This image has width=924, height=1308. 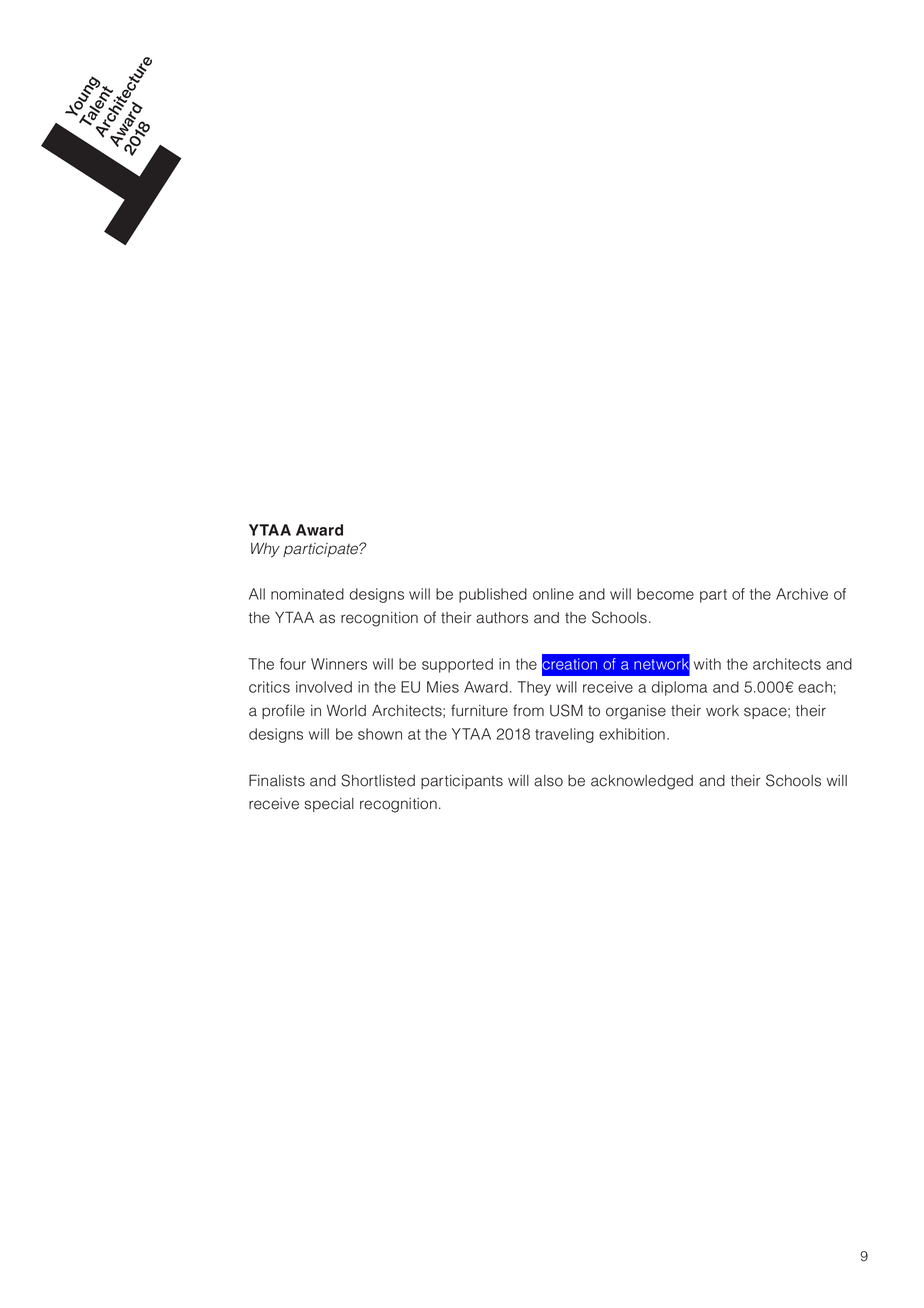 What do you see at coordinates (707, 664) in the image?
I see `with` at bounding box center [707, 664].
